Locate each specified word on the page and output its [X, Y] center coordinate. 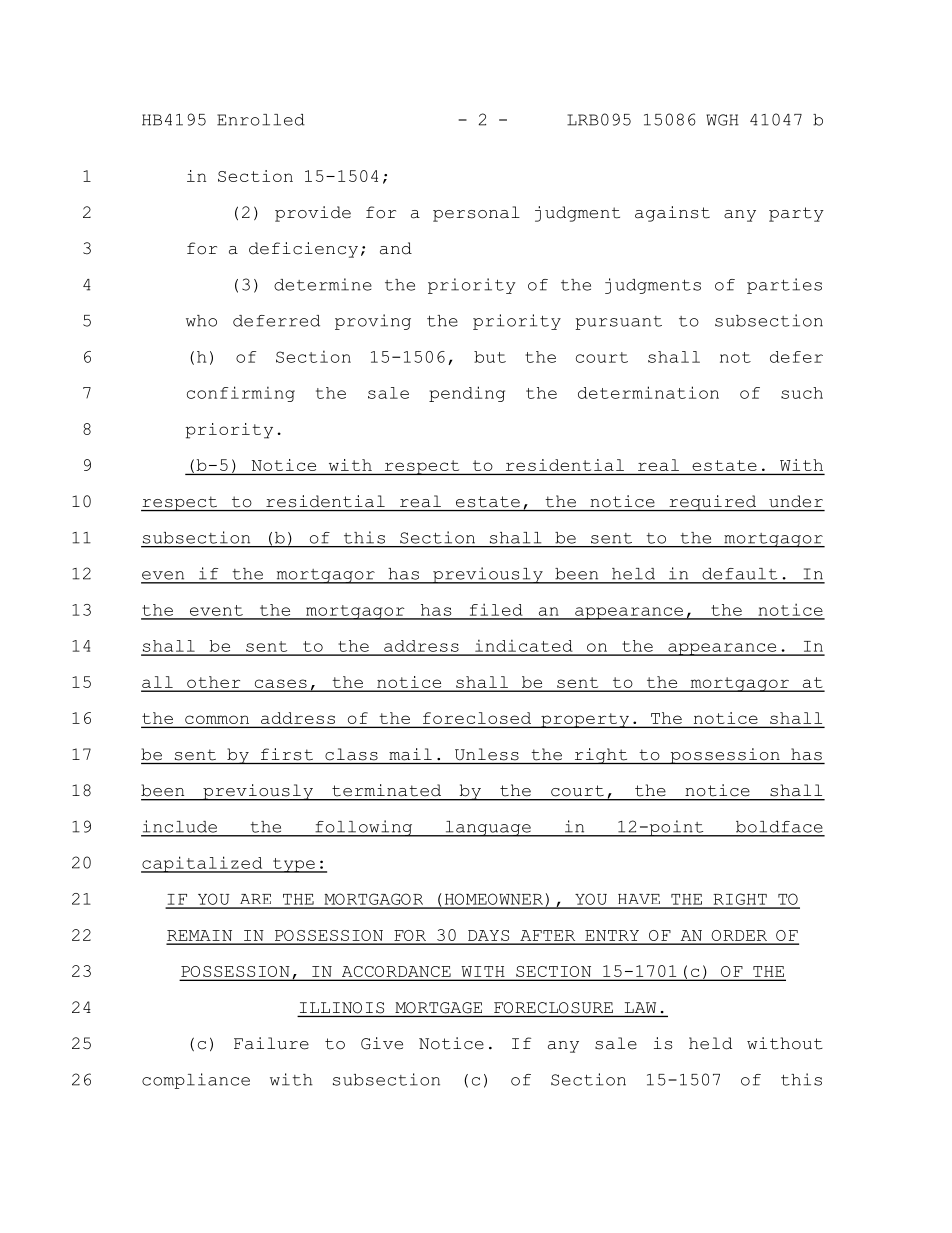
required [713, 503]
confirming [241, 394]
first [287, 754]
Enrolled [261, 120]
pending [467, 394]
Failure [271, 1043]
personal [476, 214]
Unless [487, 754]
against [672, 214]
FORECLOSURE [553, 1008]
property [585, 720]
